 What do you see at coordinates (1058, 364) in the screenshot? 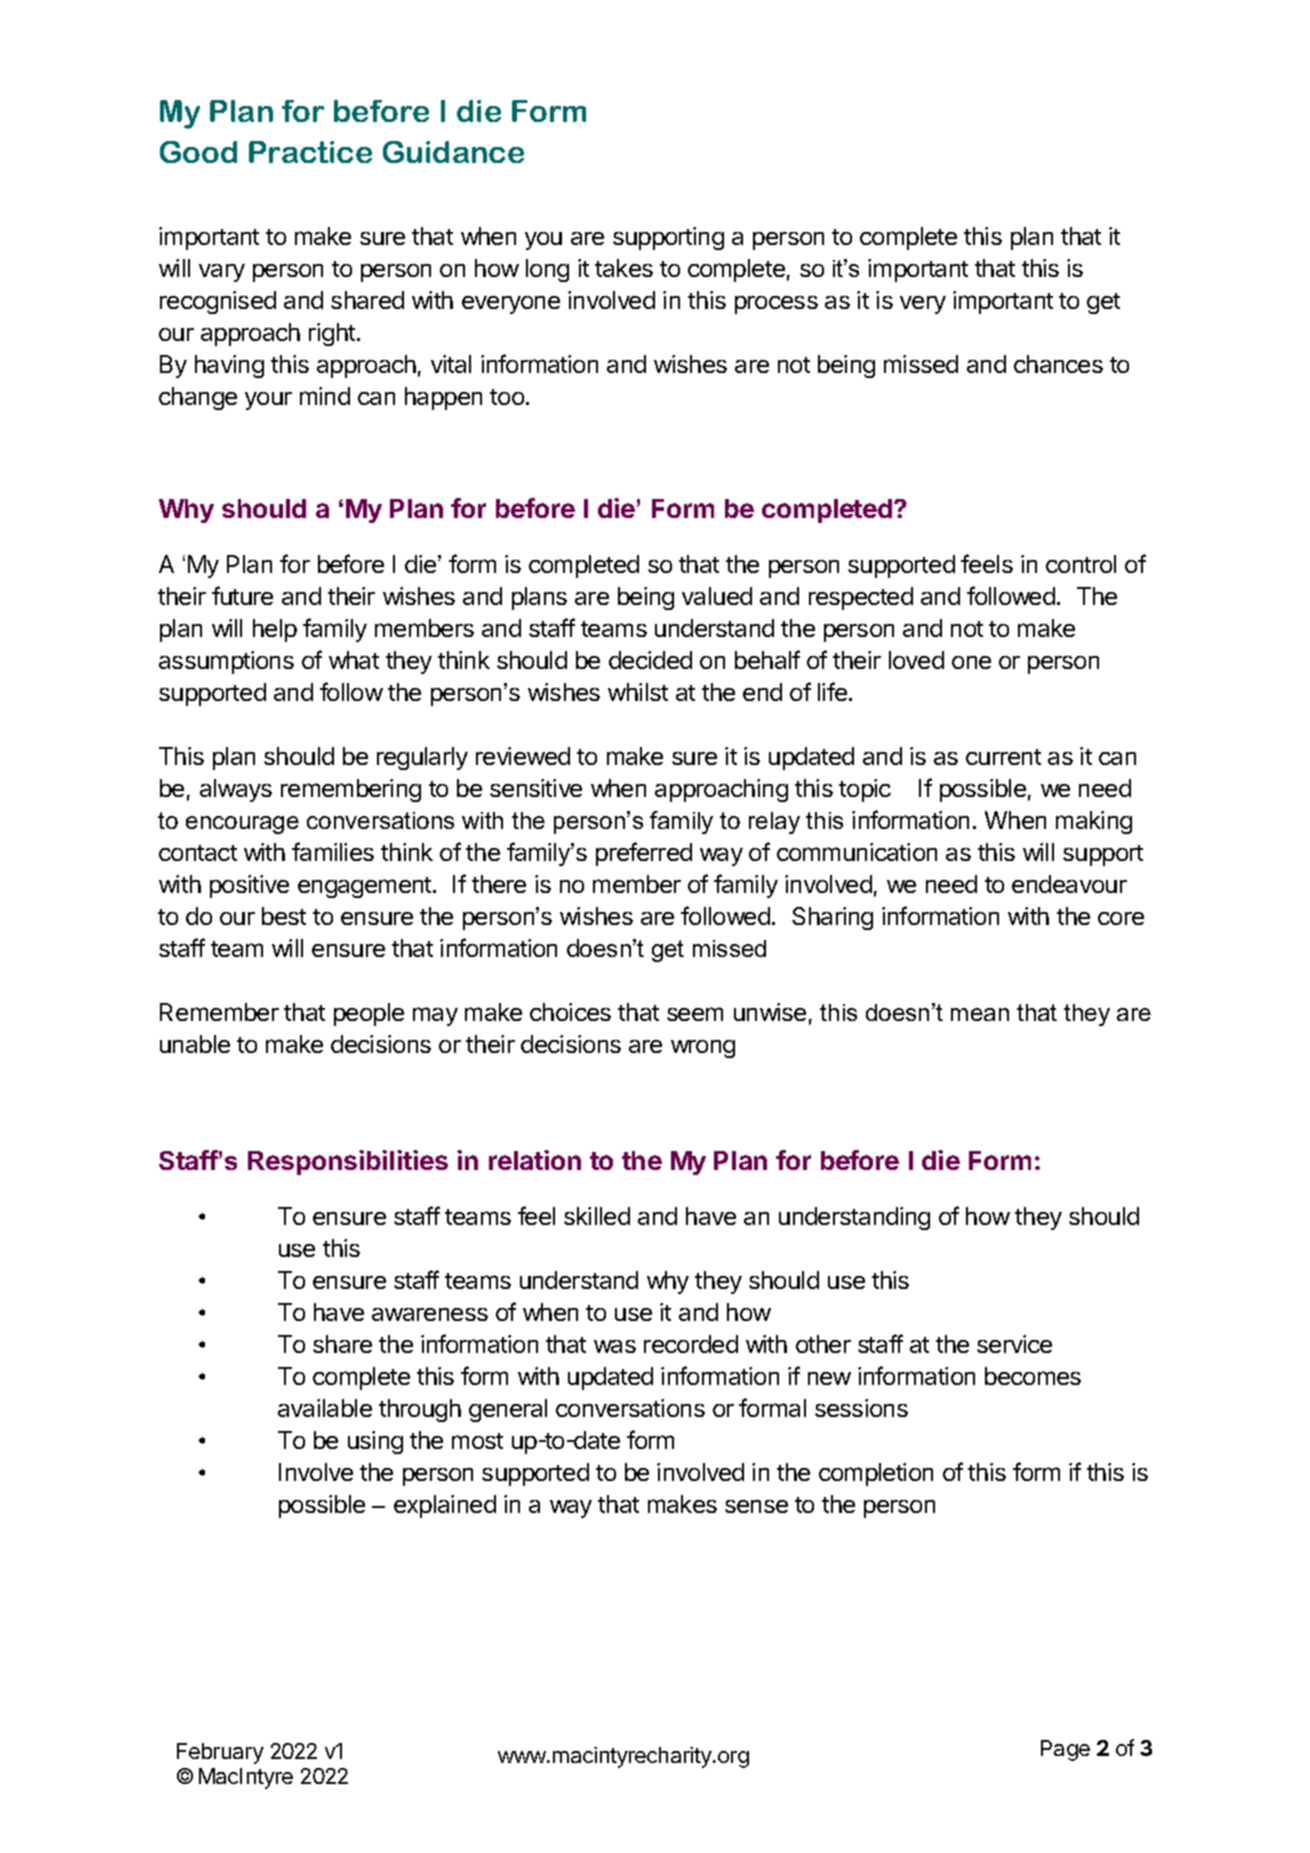
I see `chances` at bounding box center [1058, 364].
